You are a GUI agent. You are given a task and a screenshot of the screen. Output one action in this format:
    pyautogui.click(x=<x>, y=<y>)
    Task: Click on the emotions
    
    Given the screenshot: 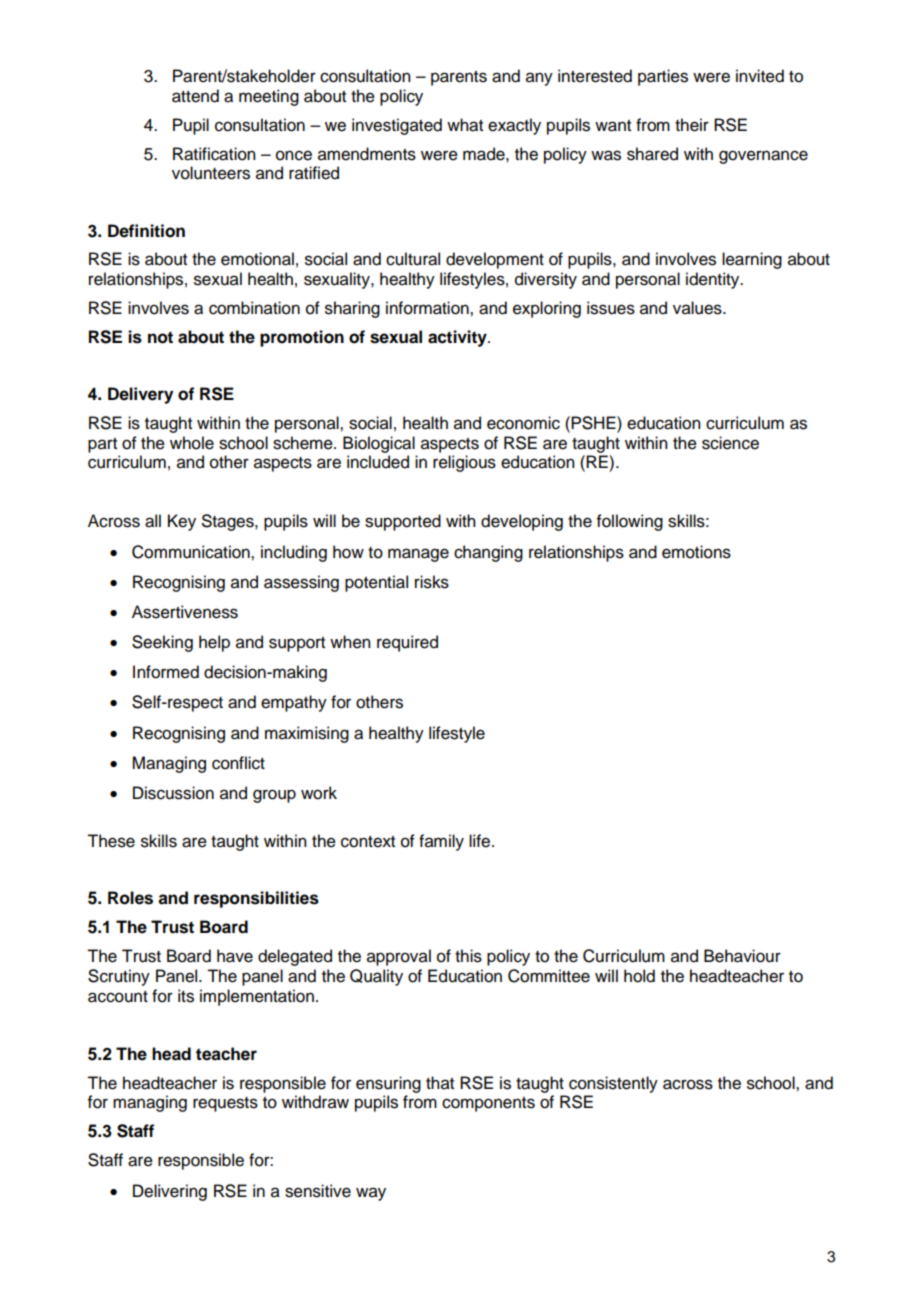 What is the action you would take?
    pyautogui.click(x=696, y=552)
